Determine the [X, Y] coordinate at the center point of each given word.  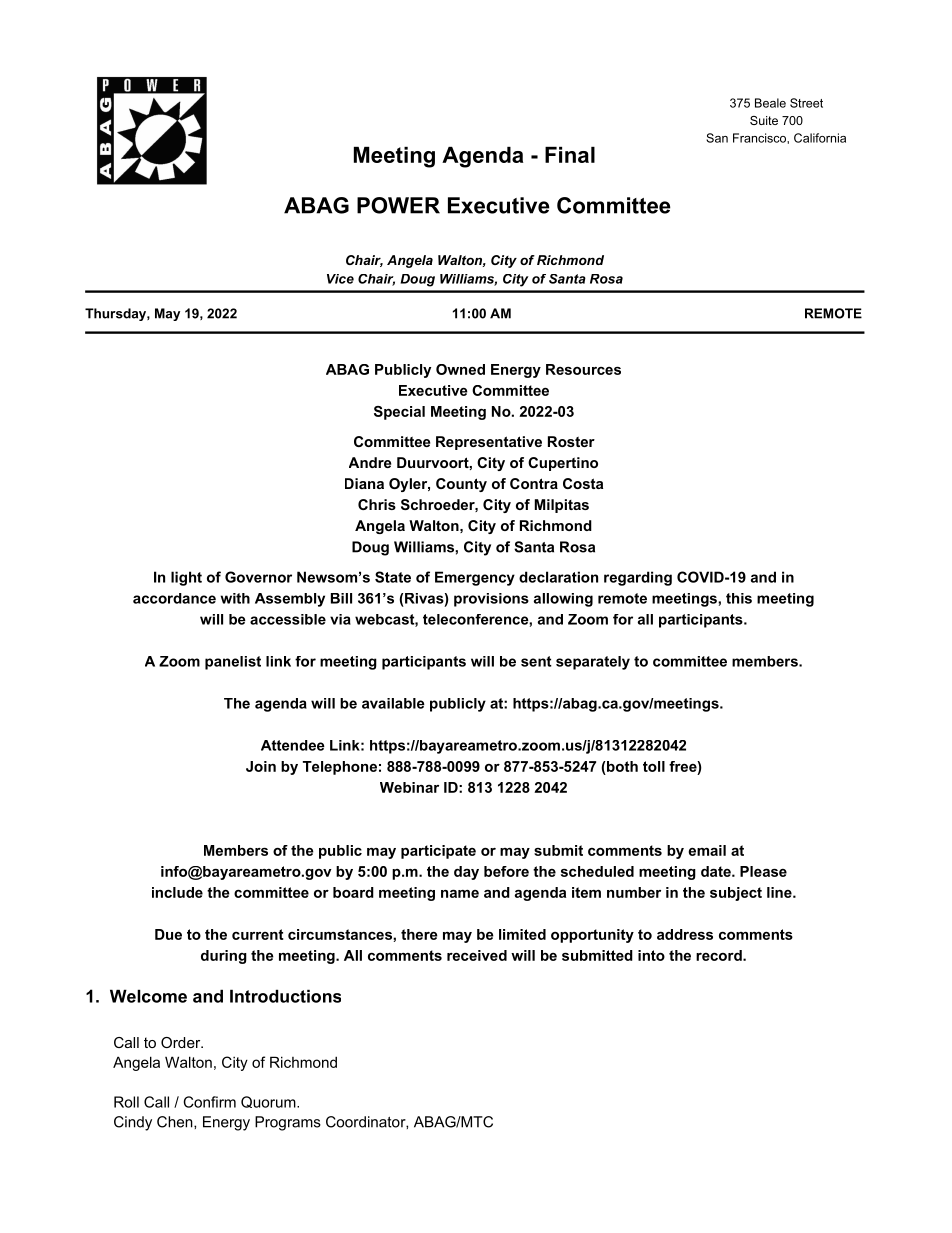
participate [438, 852]
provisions [491, 600]
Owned [460, 369]
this [739, 598]
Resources [583, 369]
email [707, 850]
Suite [764, 120]
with [235, 598]
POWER [398, 205]
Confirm [210, 1102]
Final [570, 155]
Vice [340, 279]
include [177, 892]
